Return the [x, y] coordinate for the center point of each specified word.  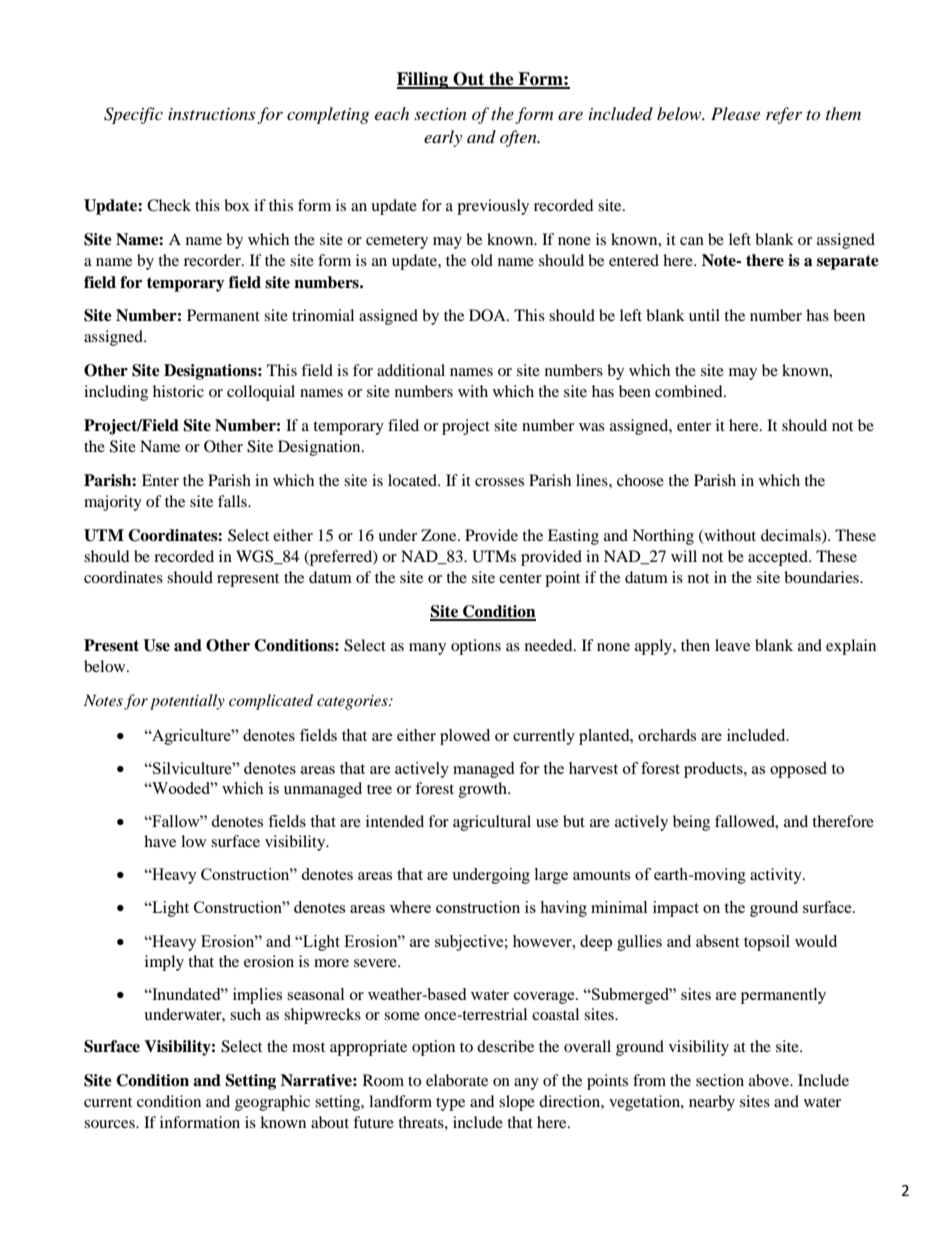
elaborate [457, 1080]
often [519, 138]
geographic [272, 1103]
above [770, 1080]
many [427, 649]
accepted [779, 558]
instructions [211, 114]
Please [735, 113]
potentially [187, 702]
